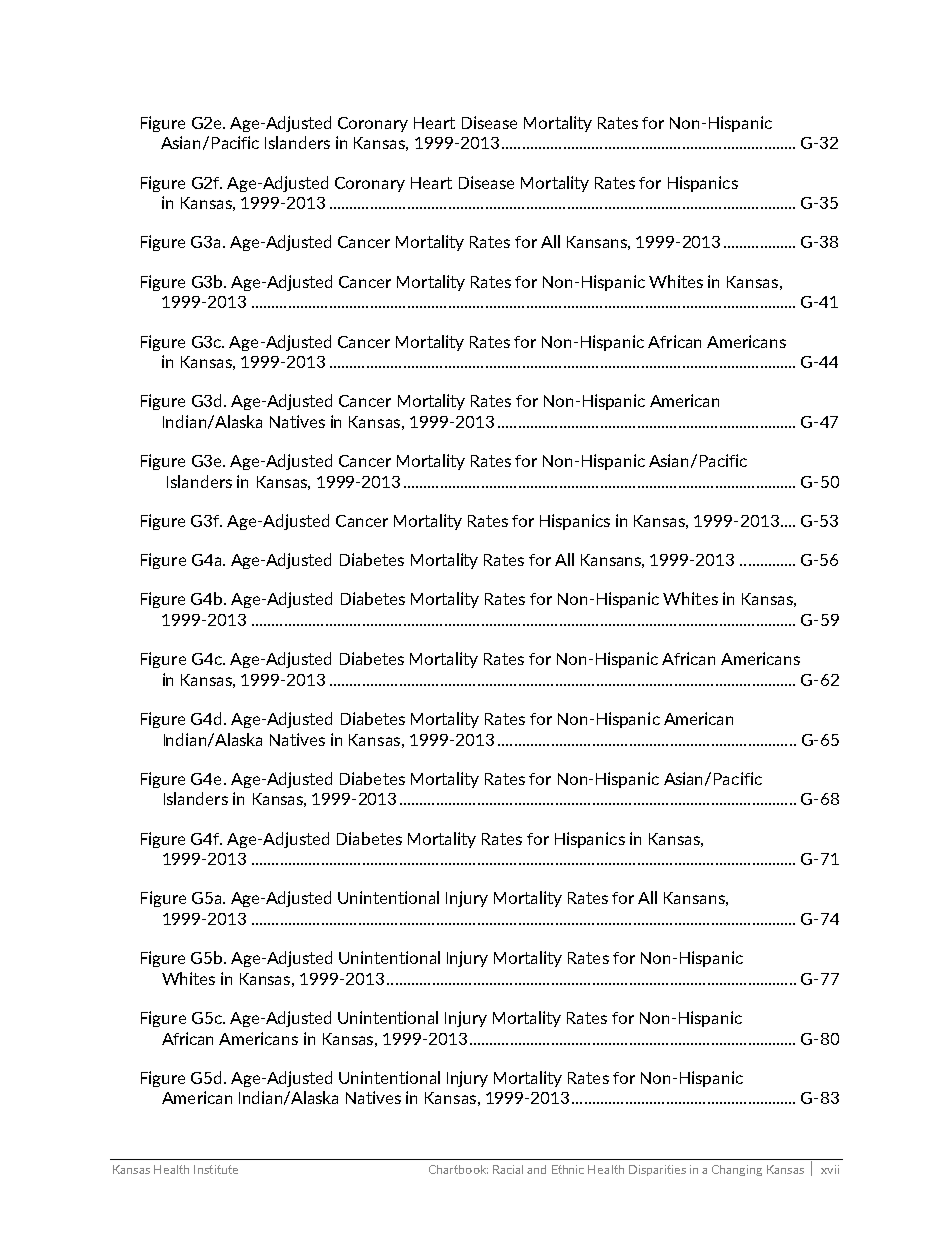  Describe the element at coordinates (830, 1169) in the screenshot. I see `xvii` at that location.
